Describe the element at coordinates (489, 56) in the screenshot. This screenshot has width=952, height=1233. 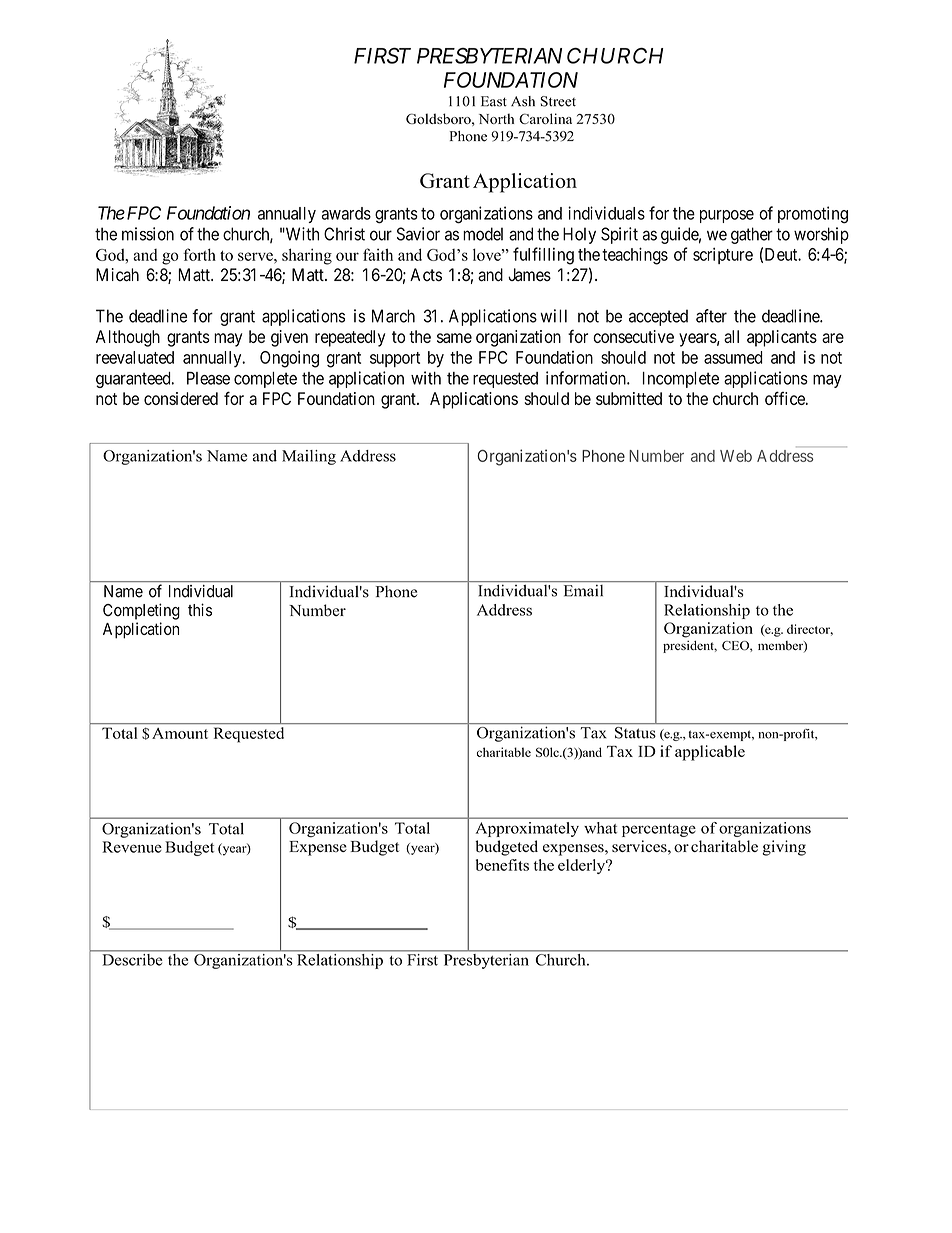
I see `PRESBYTERIAN` at that location.
